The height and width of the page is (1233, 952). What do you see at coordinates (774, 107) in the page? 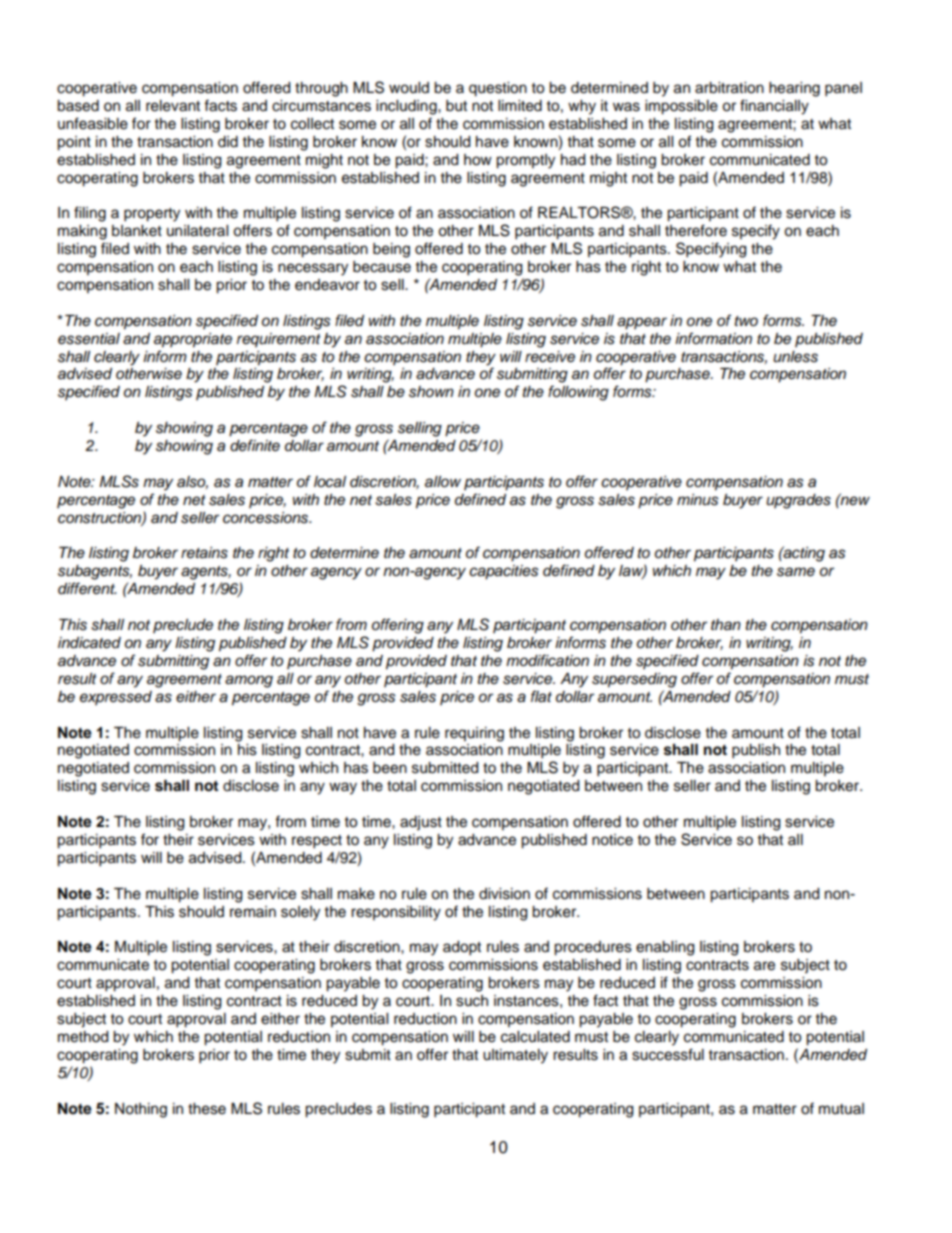
I see `financially` at bounding box center [774, 107].
